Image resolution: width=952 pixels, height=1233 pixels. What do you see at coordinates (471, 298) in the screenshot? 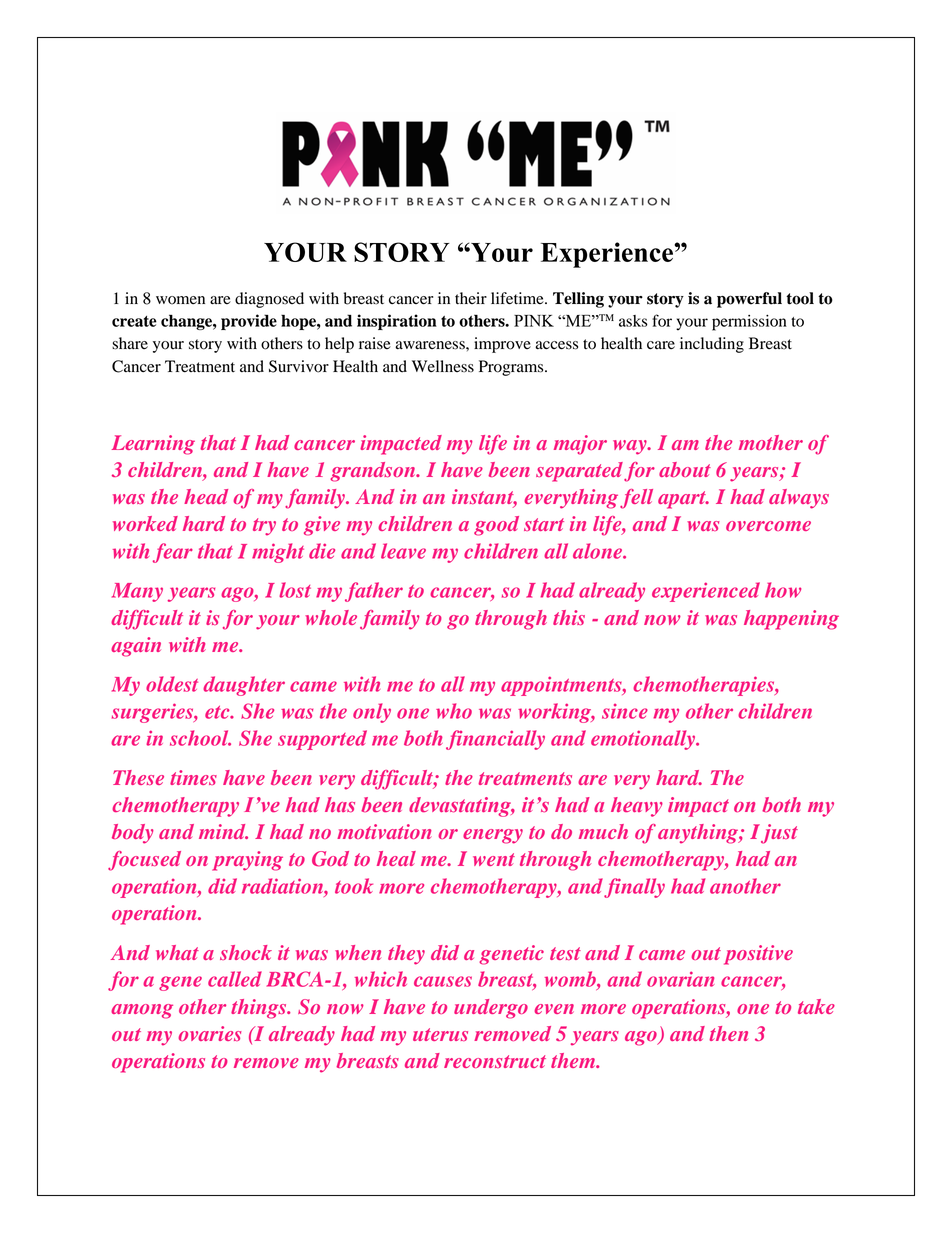
I see `their` at bounding box center [471, 298].
